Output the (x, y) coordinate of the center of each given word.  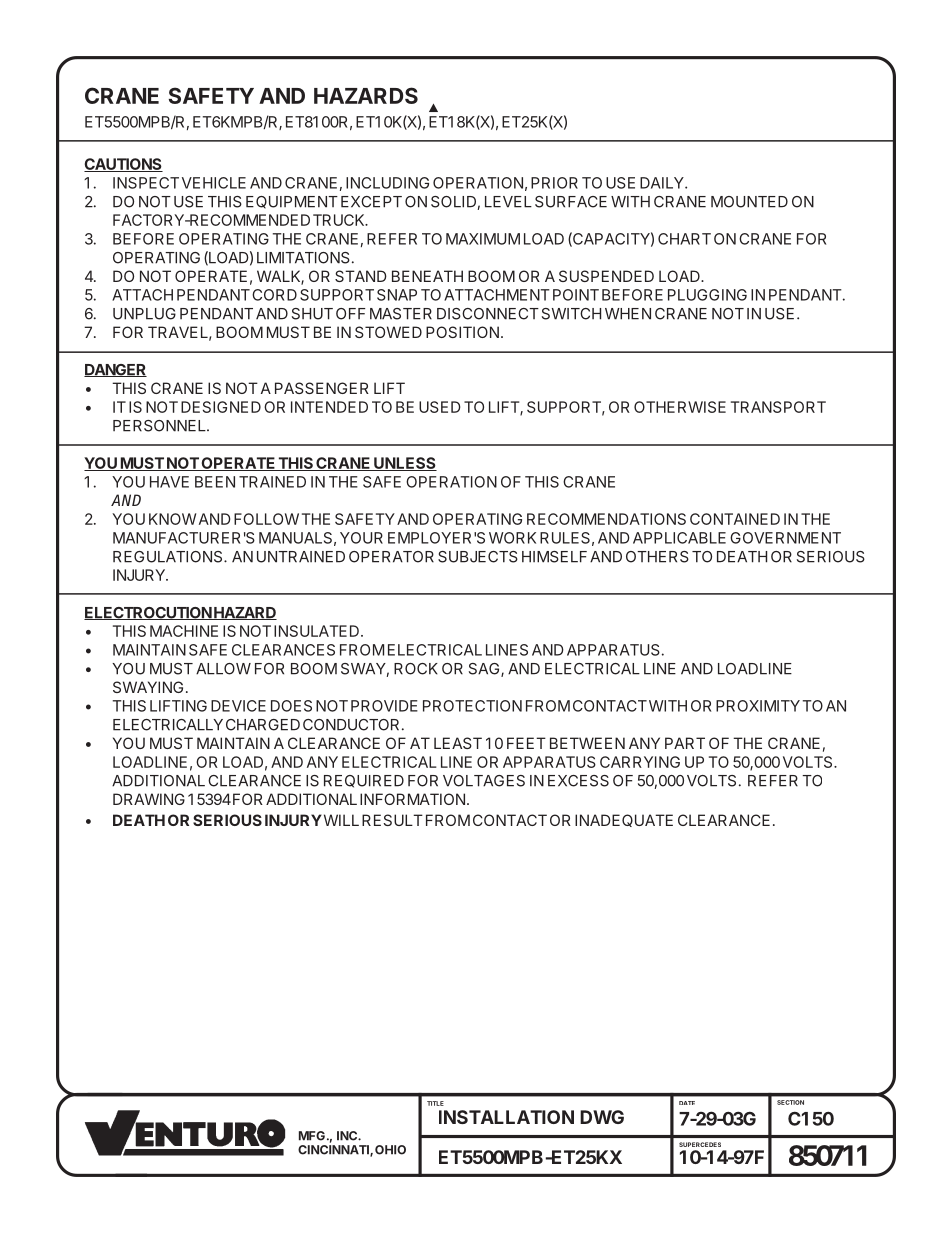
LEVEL (508, 202)
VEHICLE (214, 183)
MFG (312, 1136)
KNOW (172, 519)
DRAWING (149, 799)
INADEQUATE (624, 820)
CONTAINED (735, 519)
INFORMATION (412, 799)
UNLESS (404, 464)
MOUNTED (749, 202)
